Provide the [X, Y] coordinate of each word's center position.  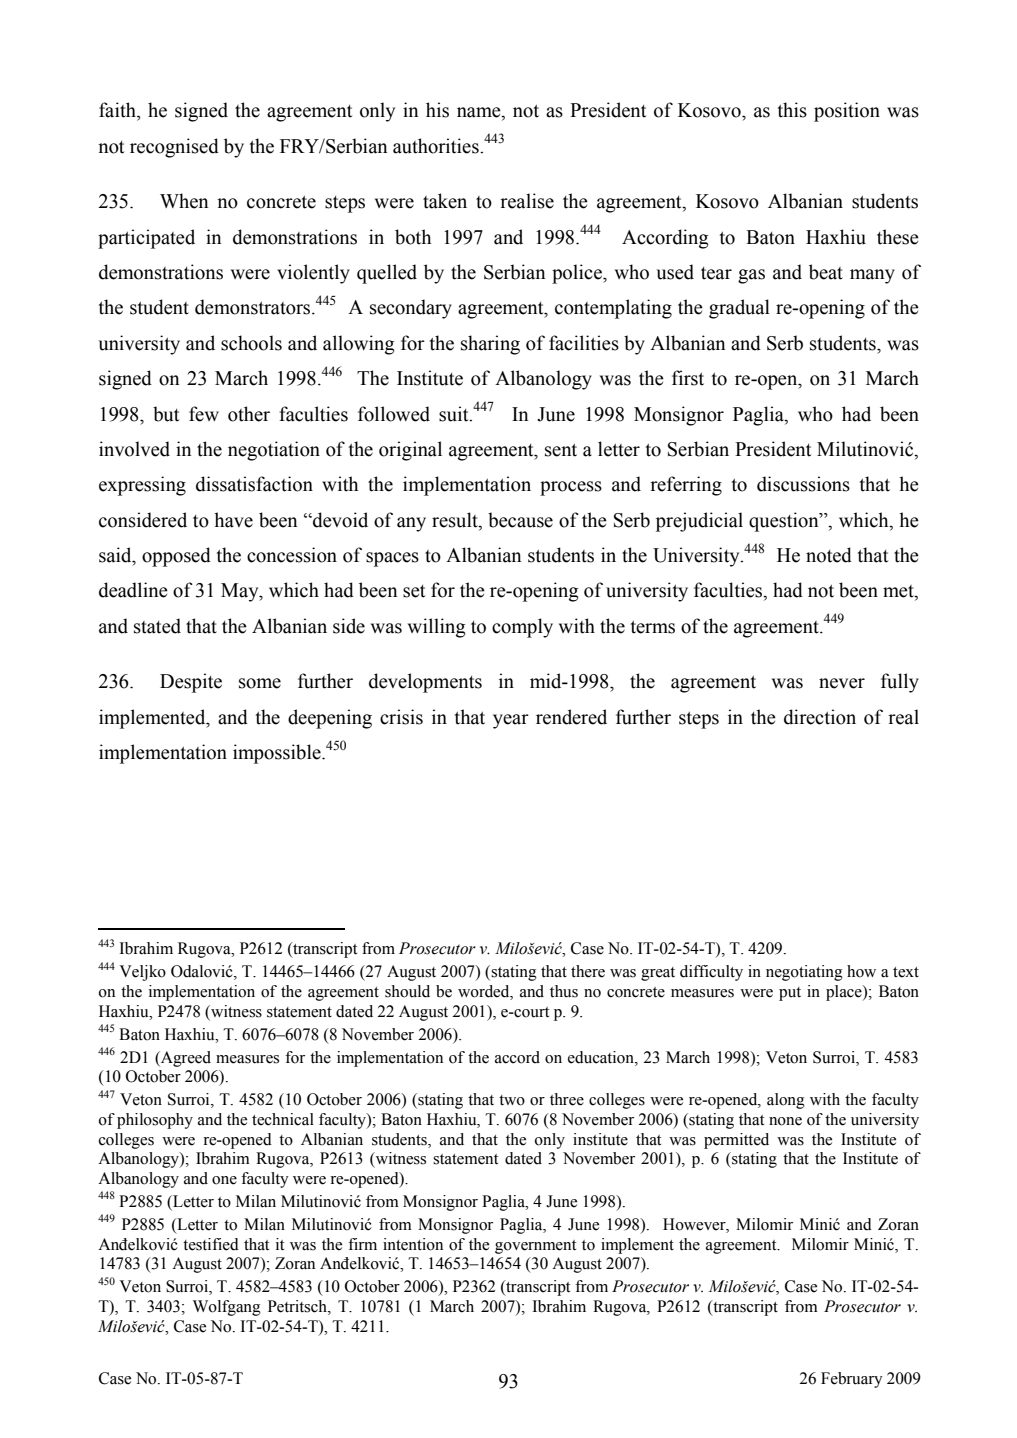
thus [564, 991]
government [535, 1247]
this [792, 110]
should [407, 991]
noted [829, 555]
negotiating [804, 973]
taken [445, 201]
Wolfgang [227, 1308]
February [852, 1380]
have [233, 520]
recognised [174, 148]
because [520, 520]
